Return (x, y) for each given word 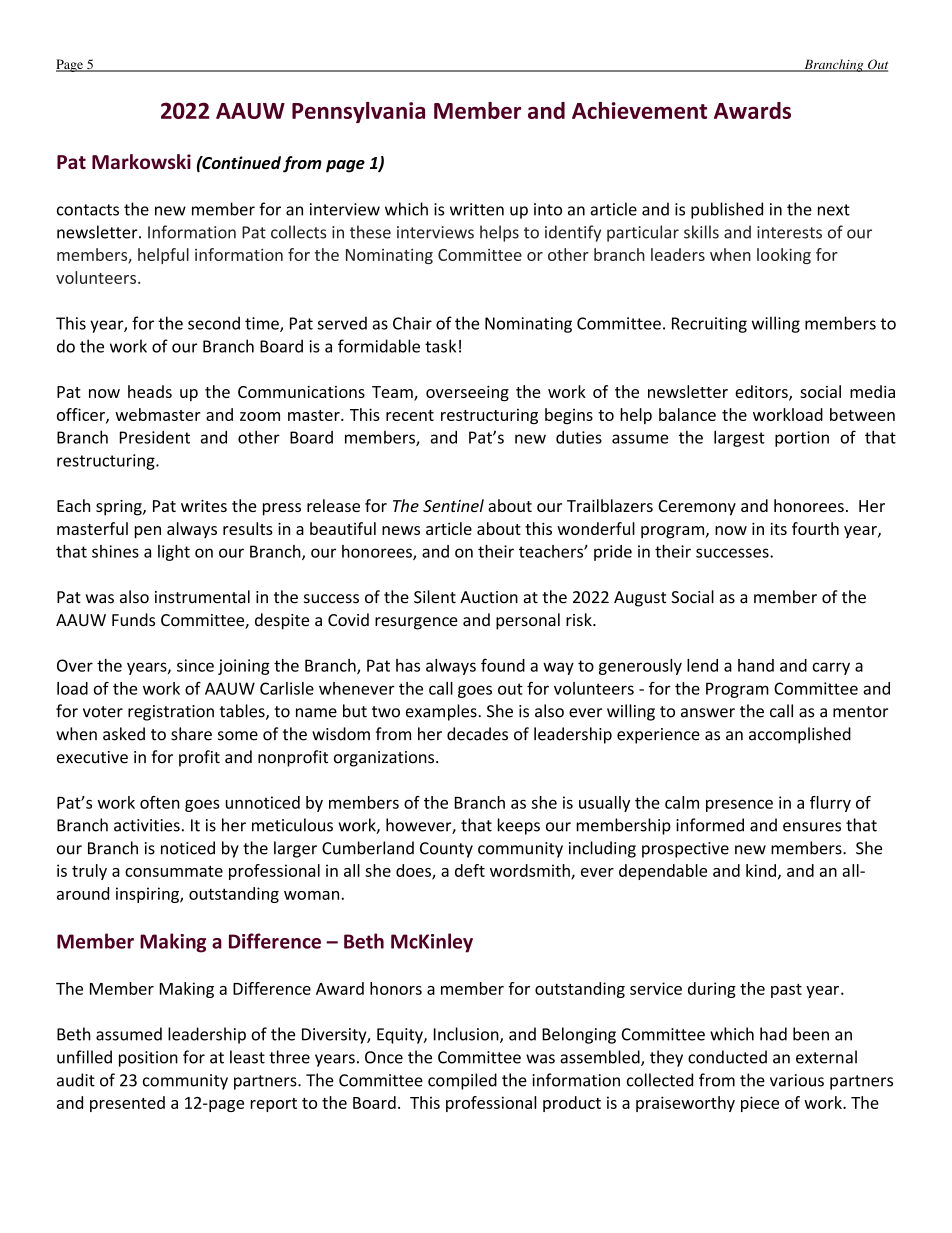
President (155, 437)
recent (410, 415)
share (191, 734)
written (477, 209)
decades (477, 734)
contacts (88, 210)
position (148, 1059)
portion (802, 439)
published (727, 210)
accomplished (800, 735)
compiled (462, 1081)
